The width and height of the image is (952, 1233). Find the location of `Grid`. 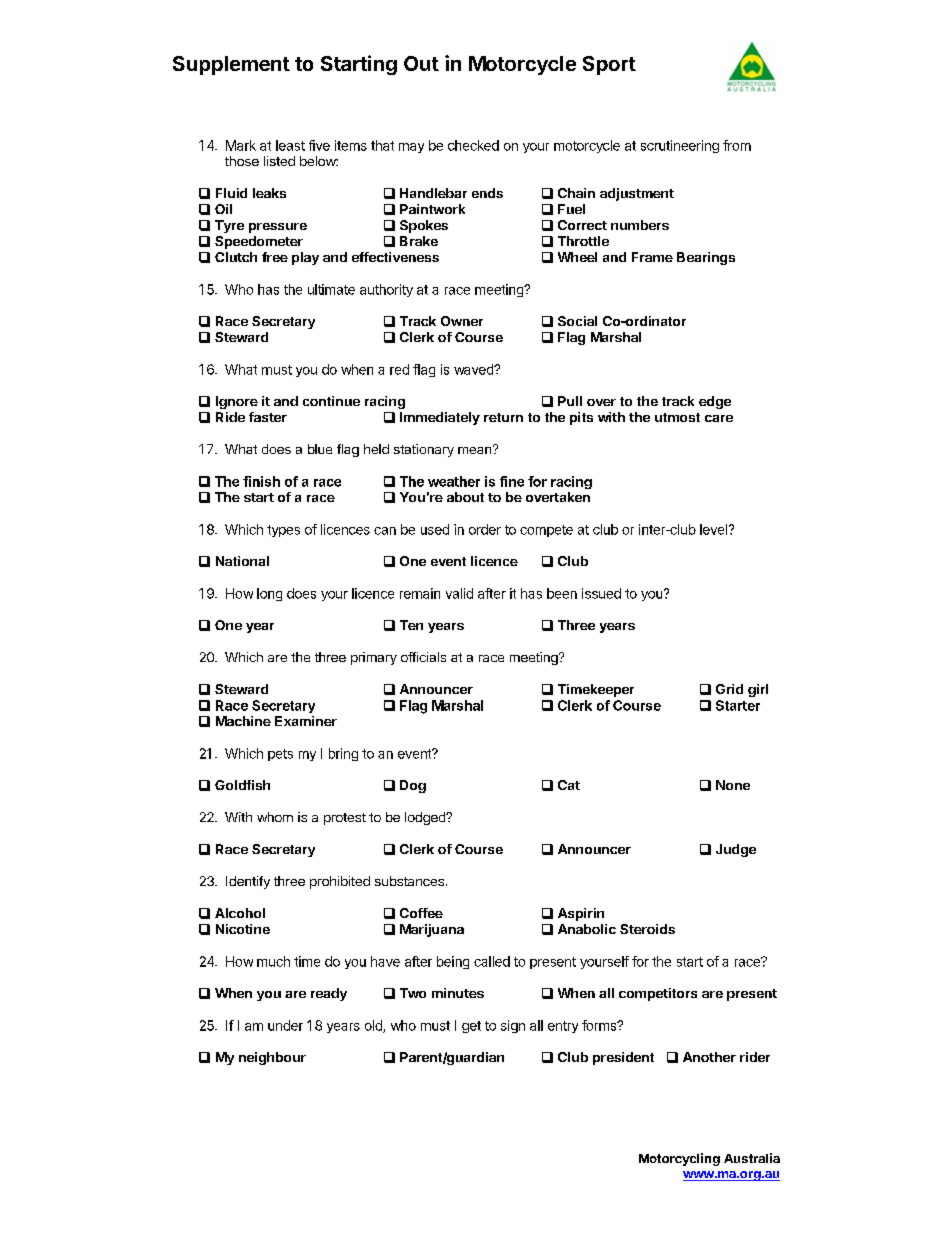

Grid is located at coordinates (729, 689).
